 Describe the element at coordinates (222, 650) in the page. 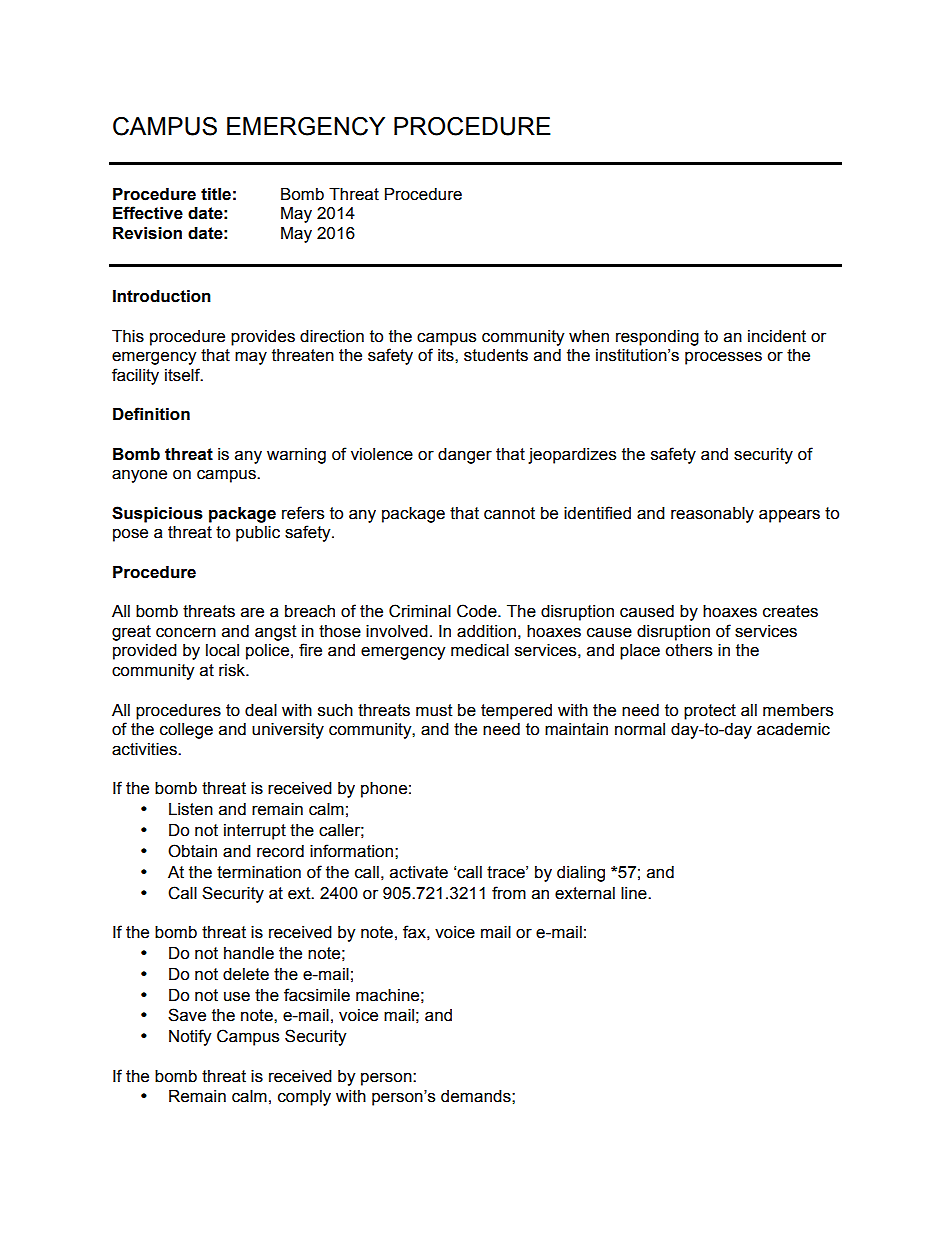

I see `local` at that location.
